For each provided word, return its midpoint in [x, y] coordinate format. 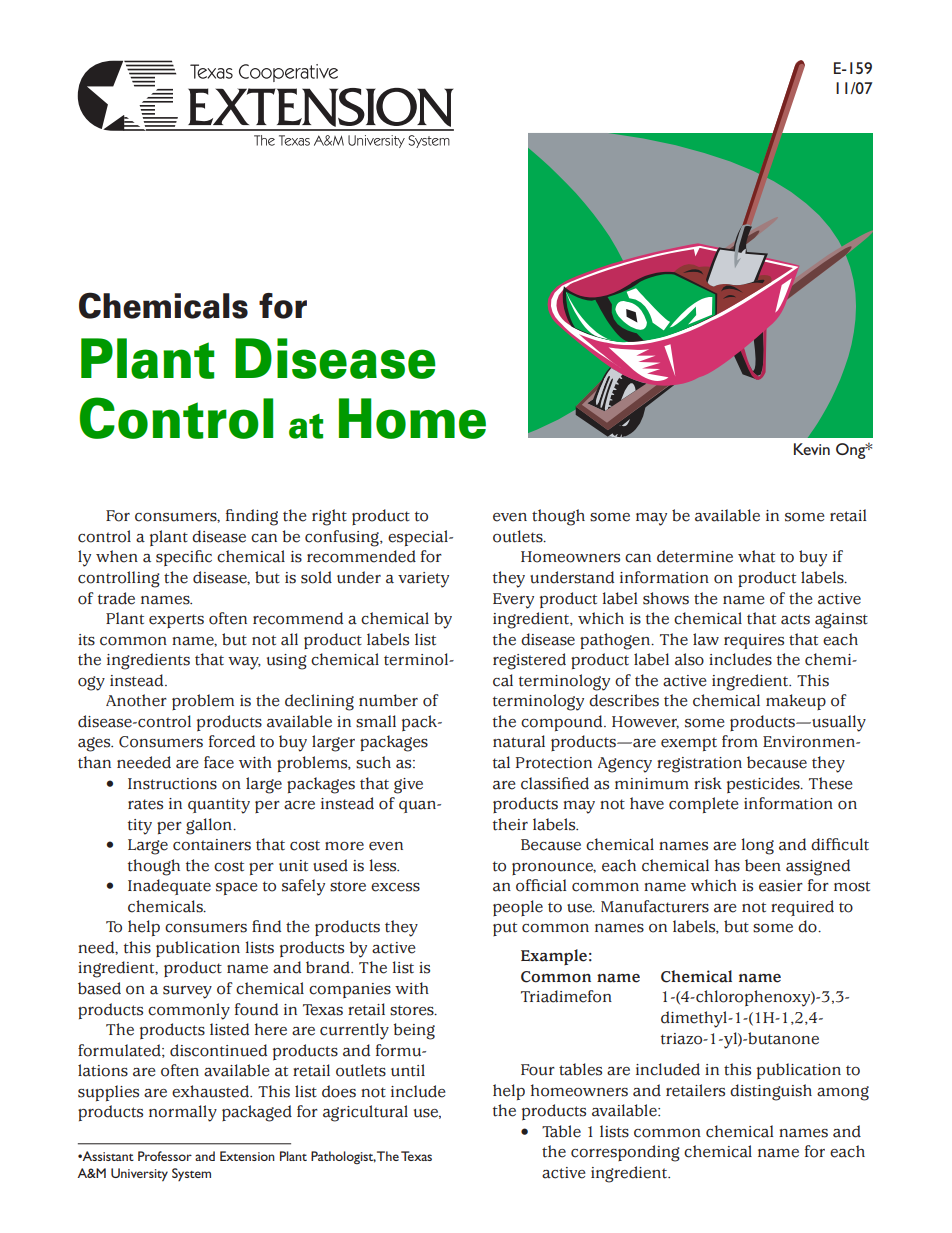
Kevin [812, 449]
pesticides [764, 785]
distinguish [771, 1092]
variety [423, 580]
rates [145, 804]
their [510, 824]
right [329, 517]
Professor [165, 1156]
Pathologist [343, 1157]
